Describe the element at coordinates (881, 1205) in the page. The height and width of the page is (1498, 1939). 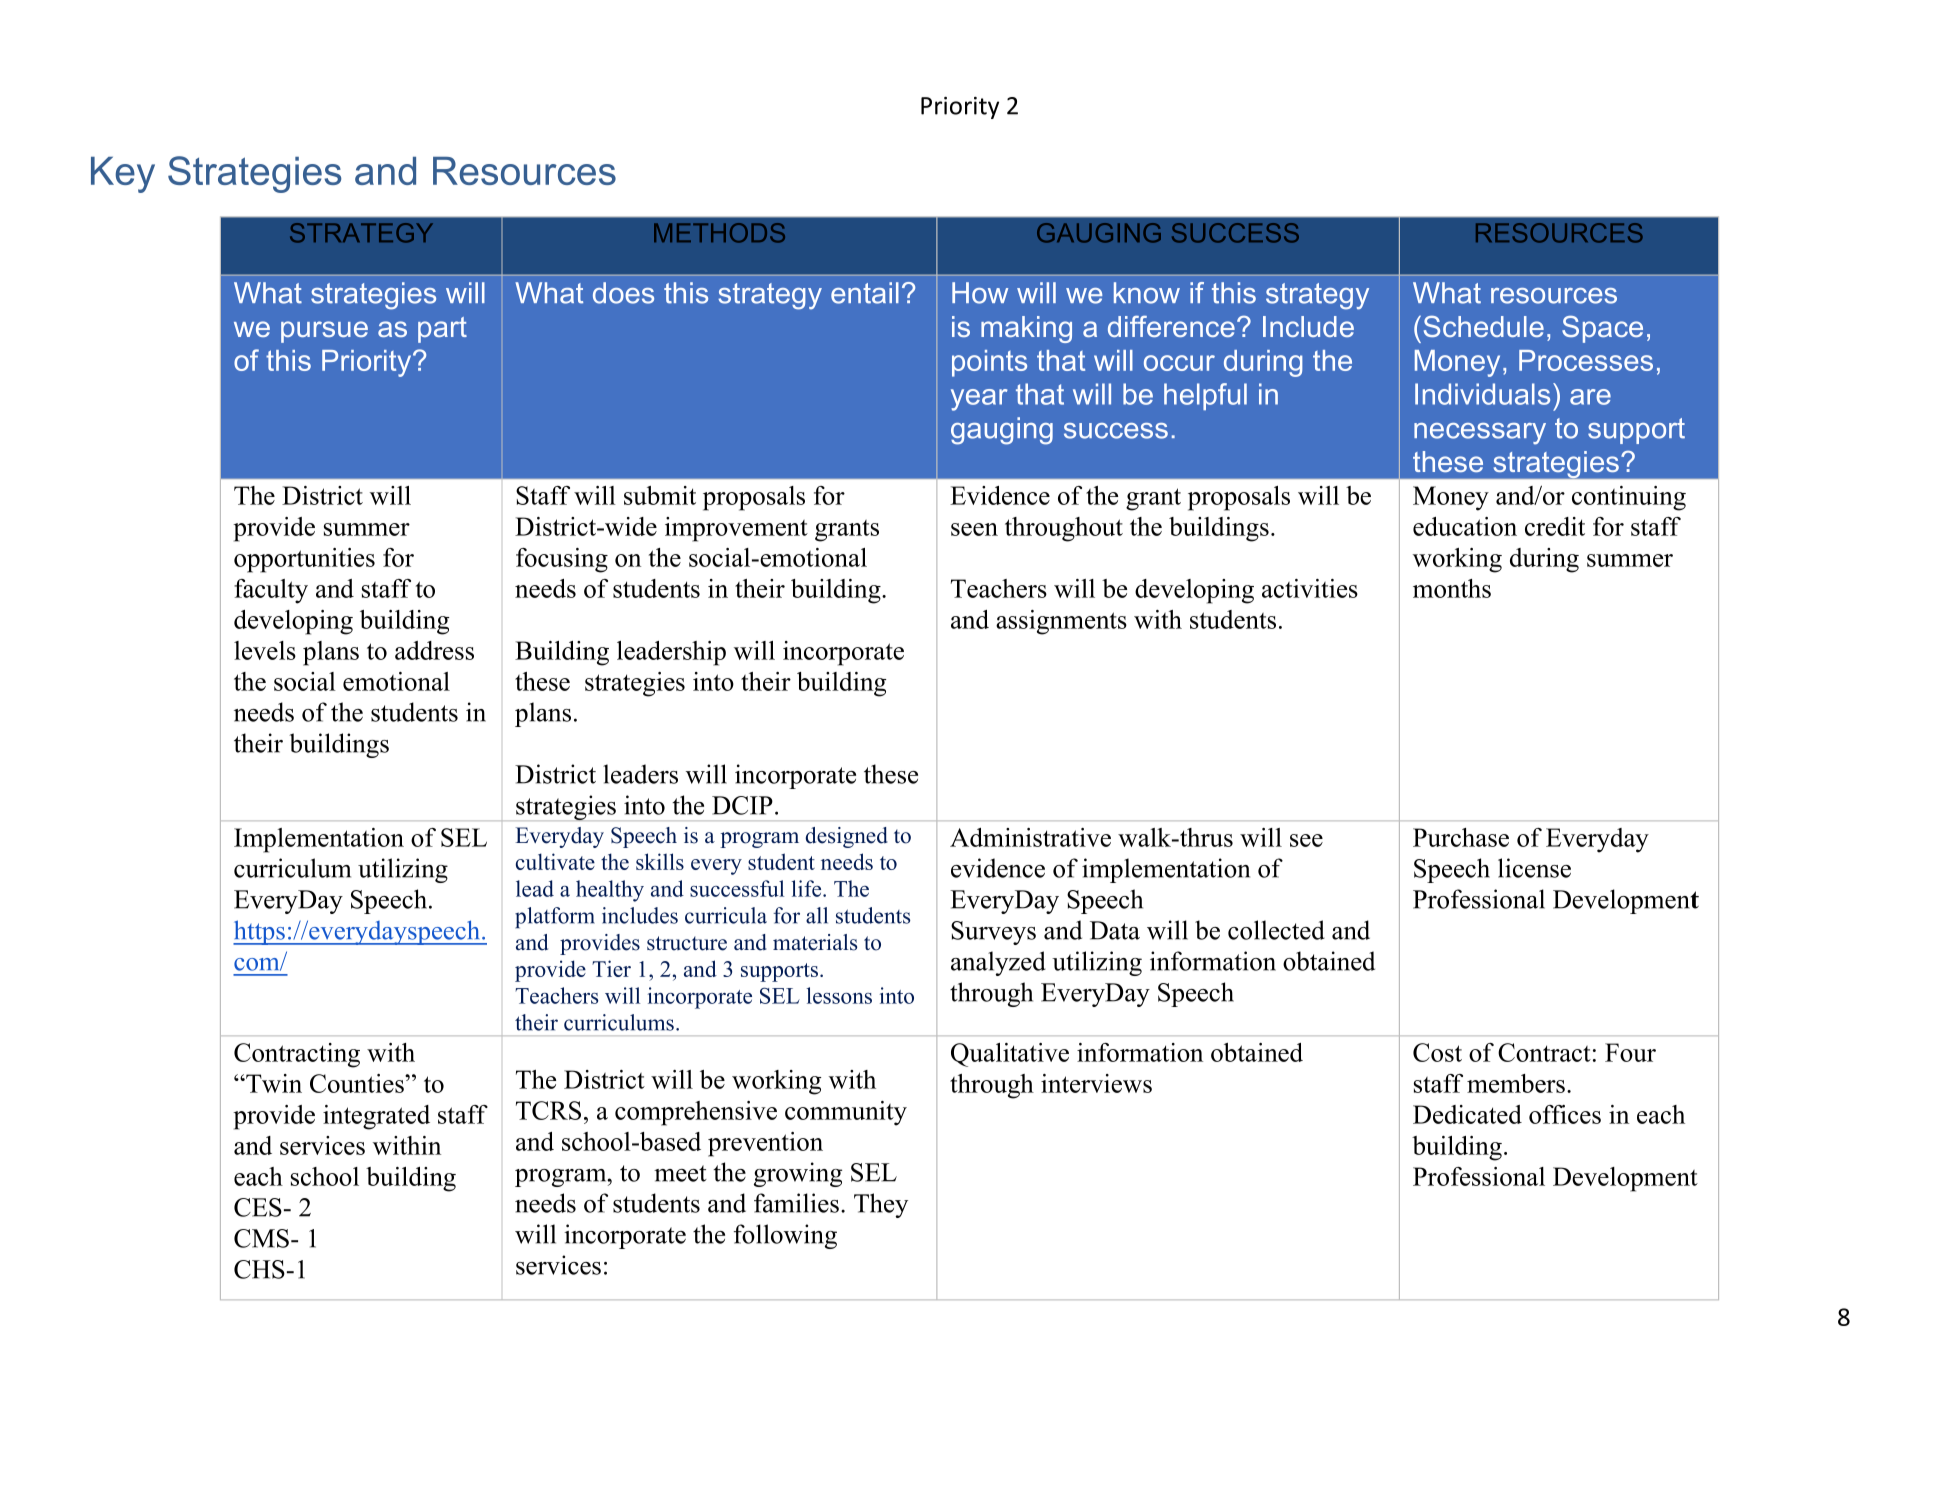
I see `They` at that location.
